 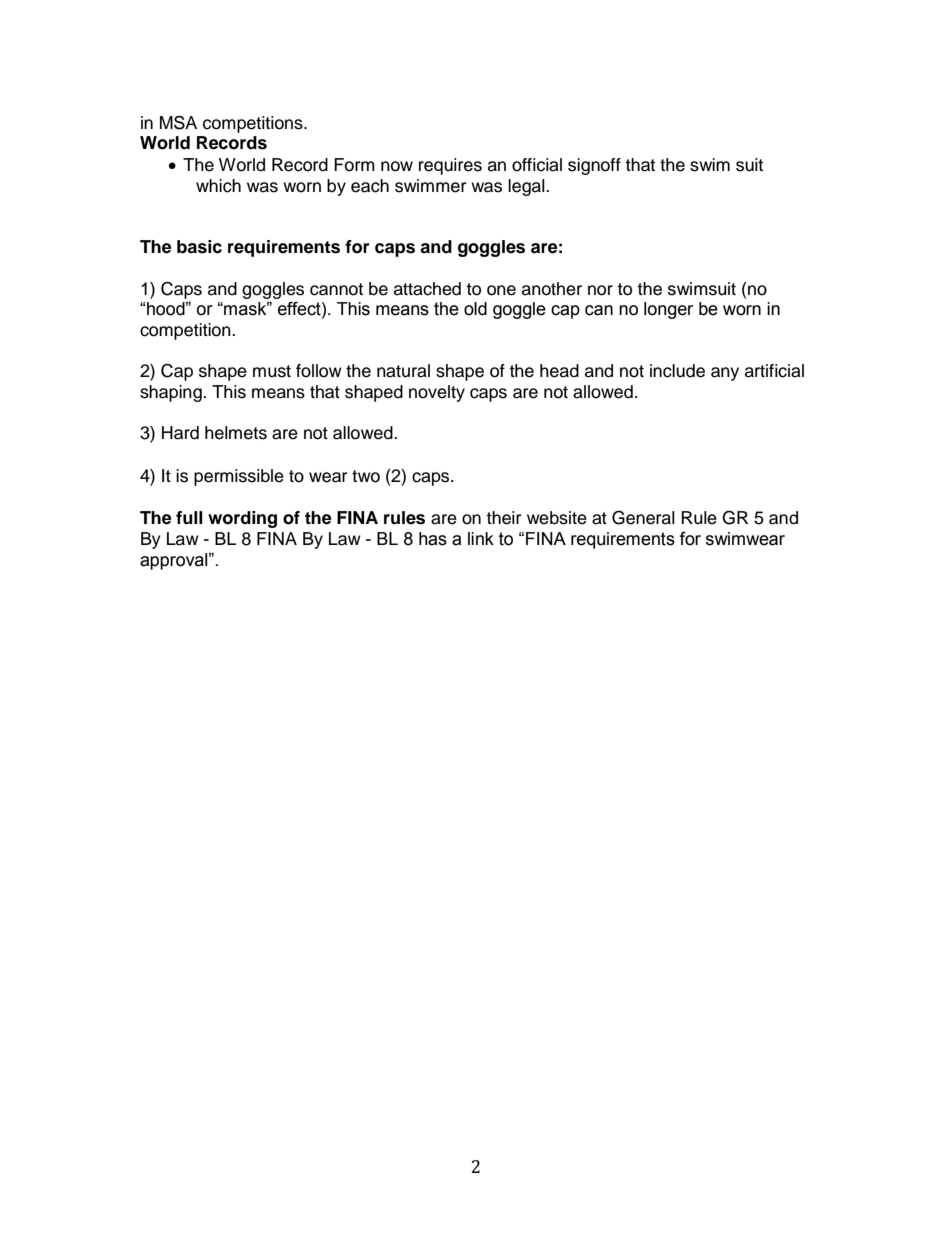 I want to click on longer, so click(x=668, y=310).
